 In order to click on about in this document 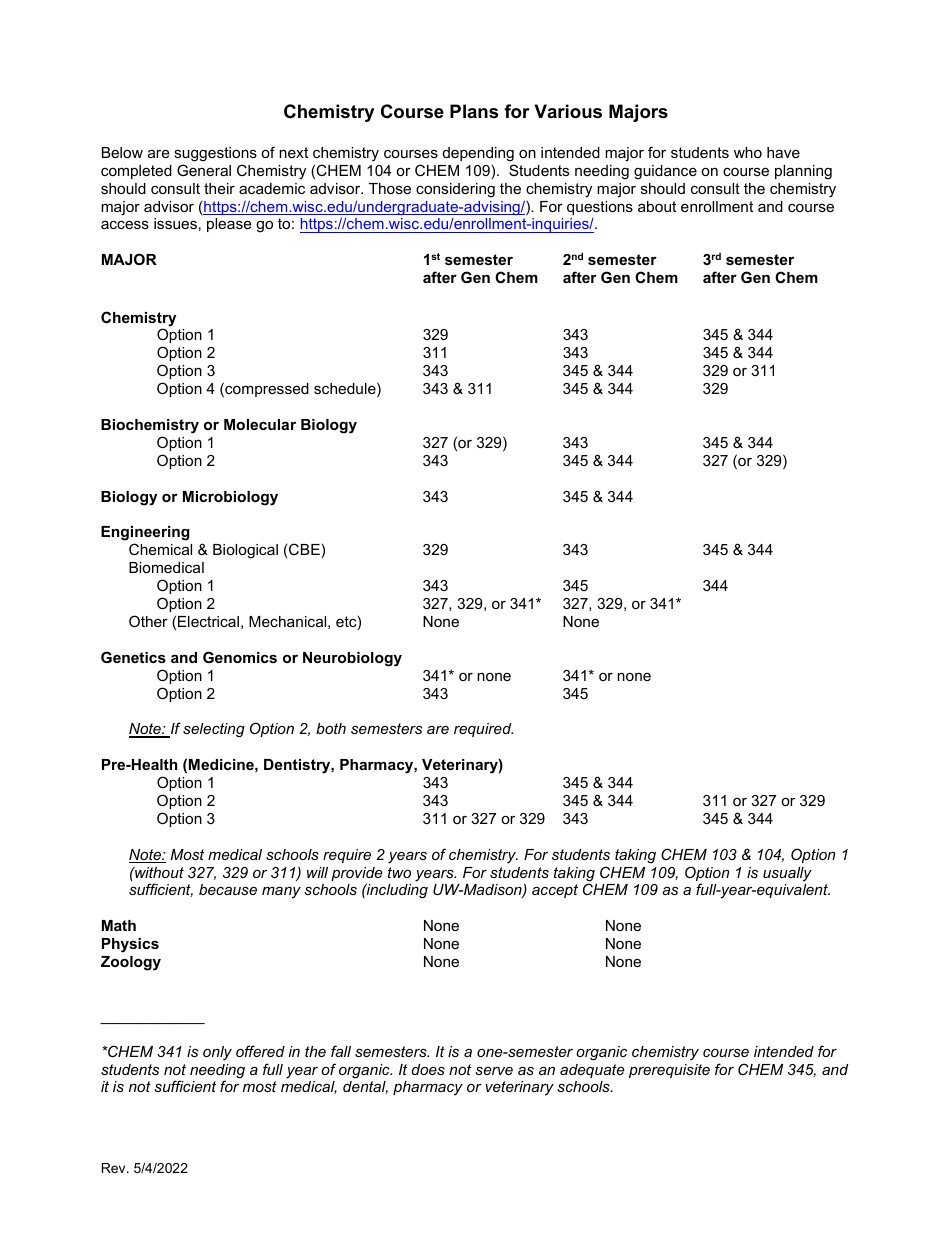, I will do `click(657, 206)`.
